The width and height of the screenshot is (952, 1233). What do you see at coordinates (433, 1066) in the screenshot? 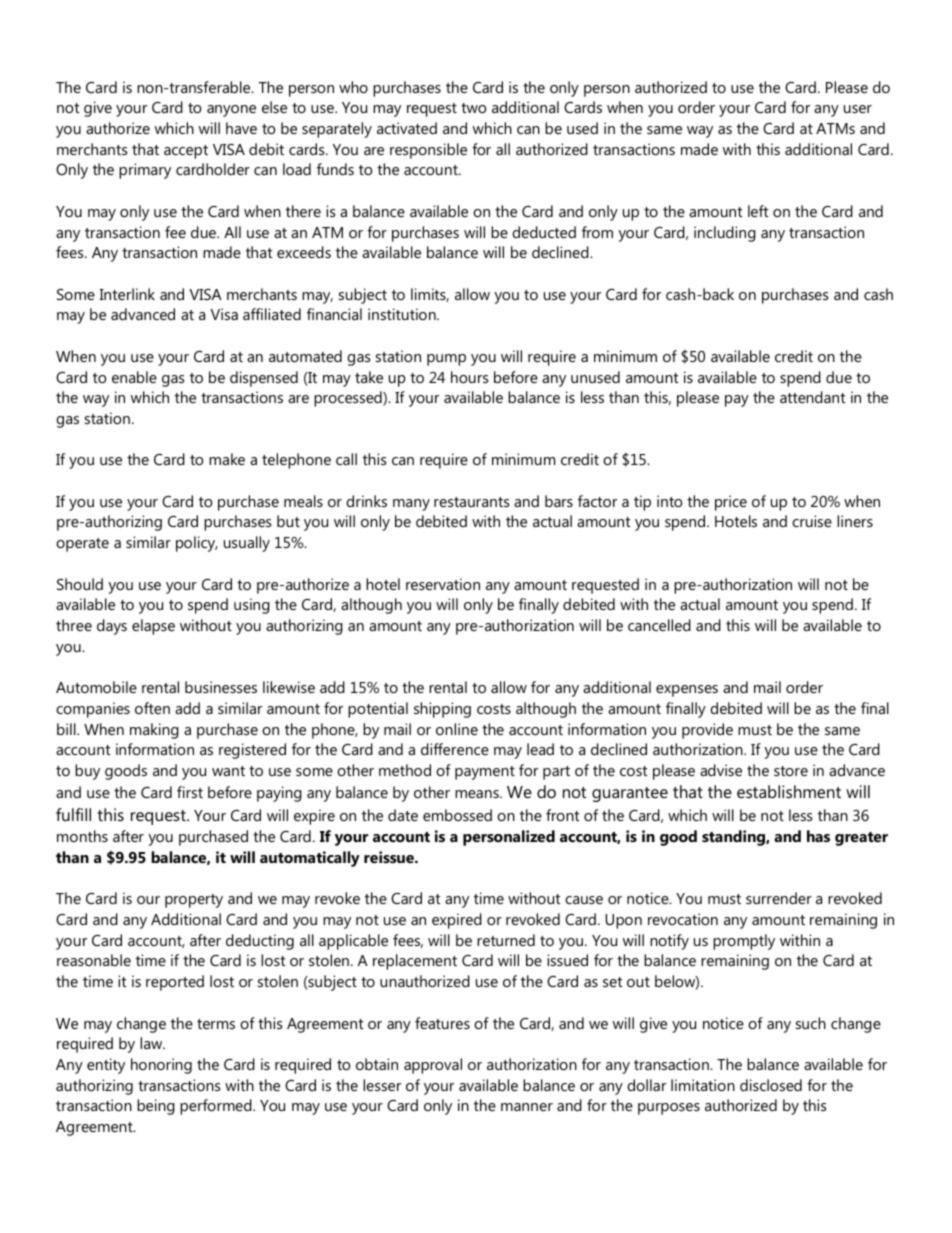
I see `approval` at bounding box center [433, 1066].
